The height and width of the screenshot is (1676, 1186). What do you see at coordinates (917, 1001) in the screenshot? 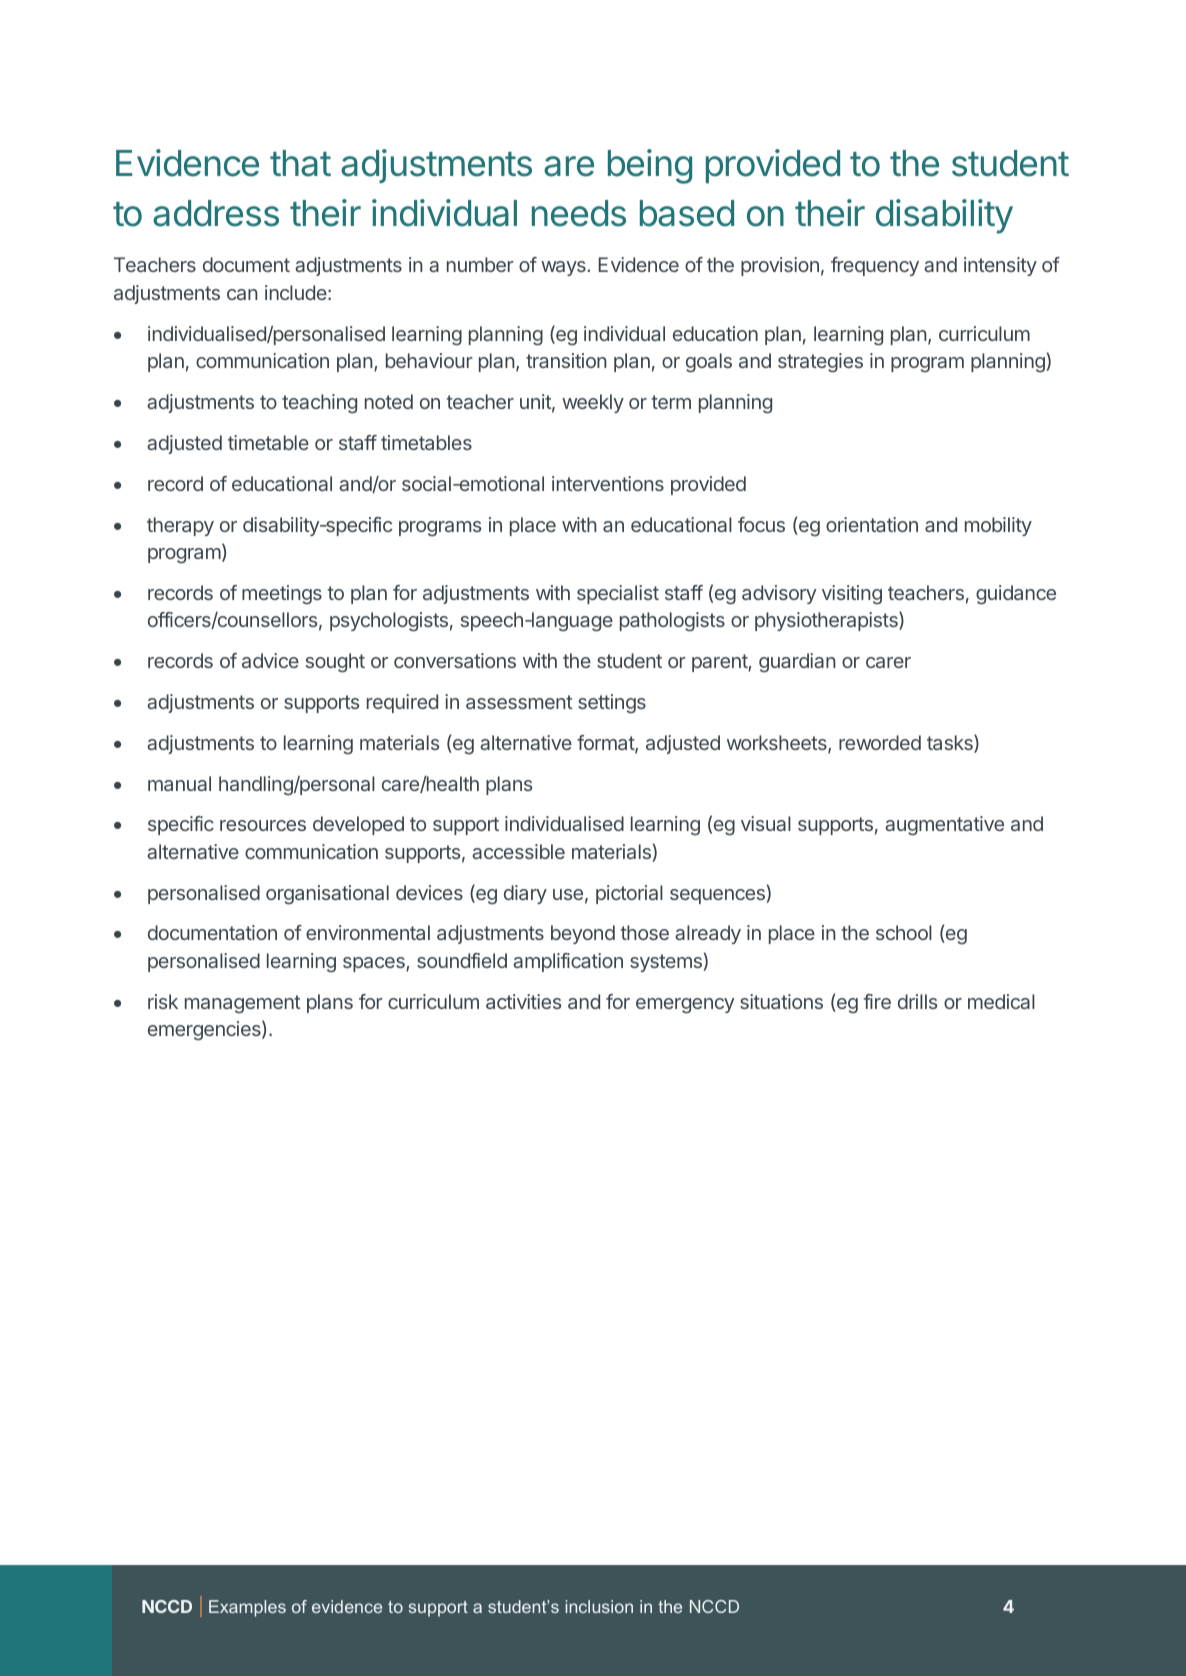
I see `drills` at bounding box center [917, 1001].
